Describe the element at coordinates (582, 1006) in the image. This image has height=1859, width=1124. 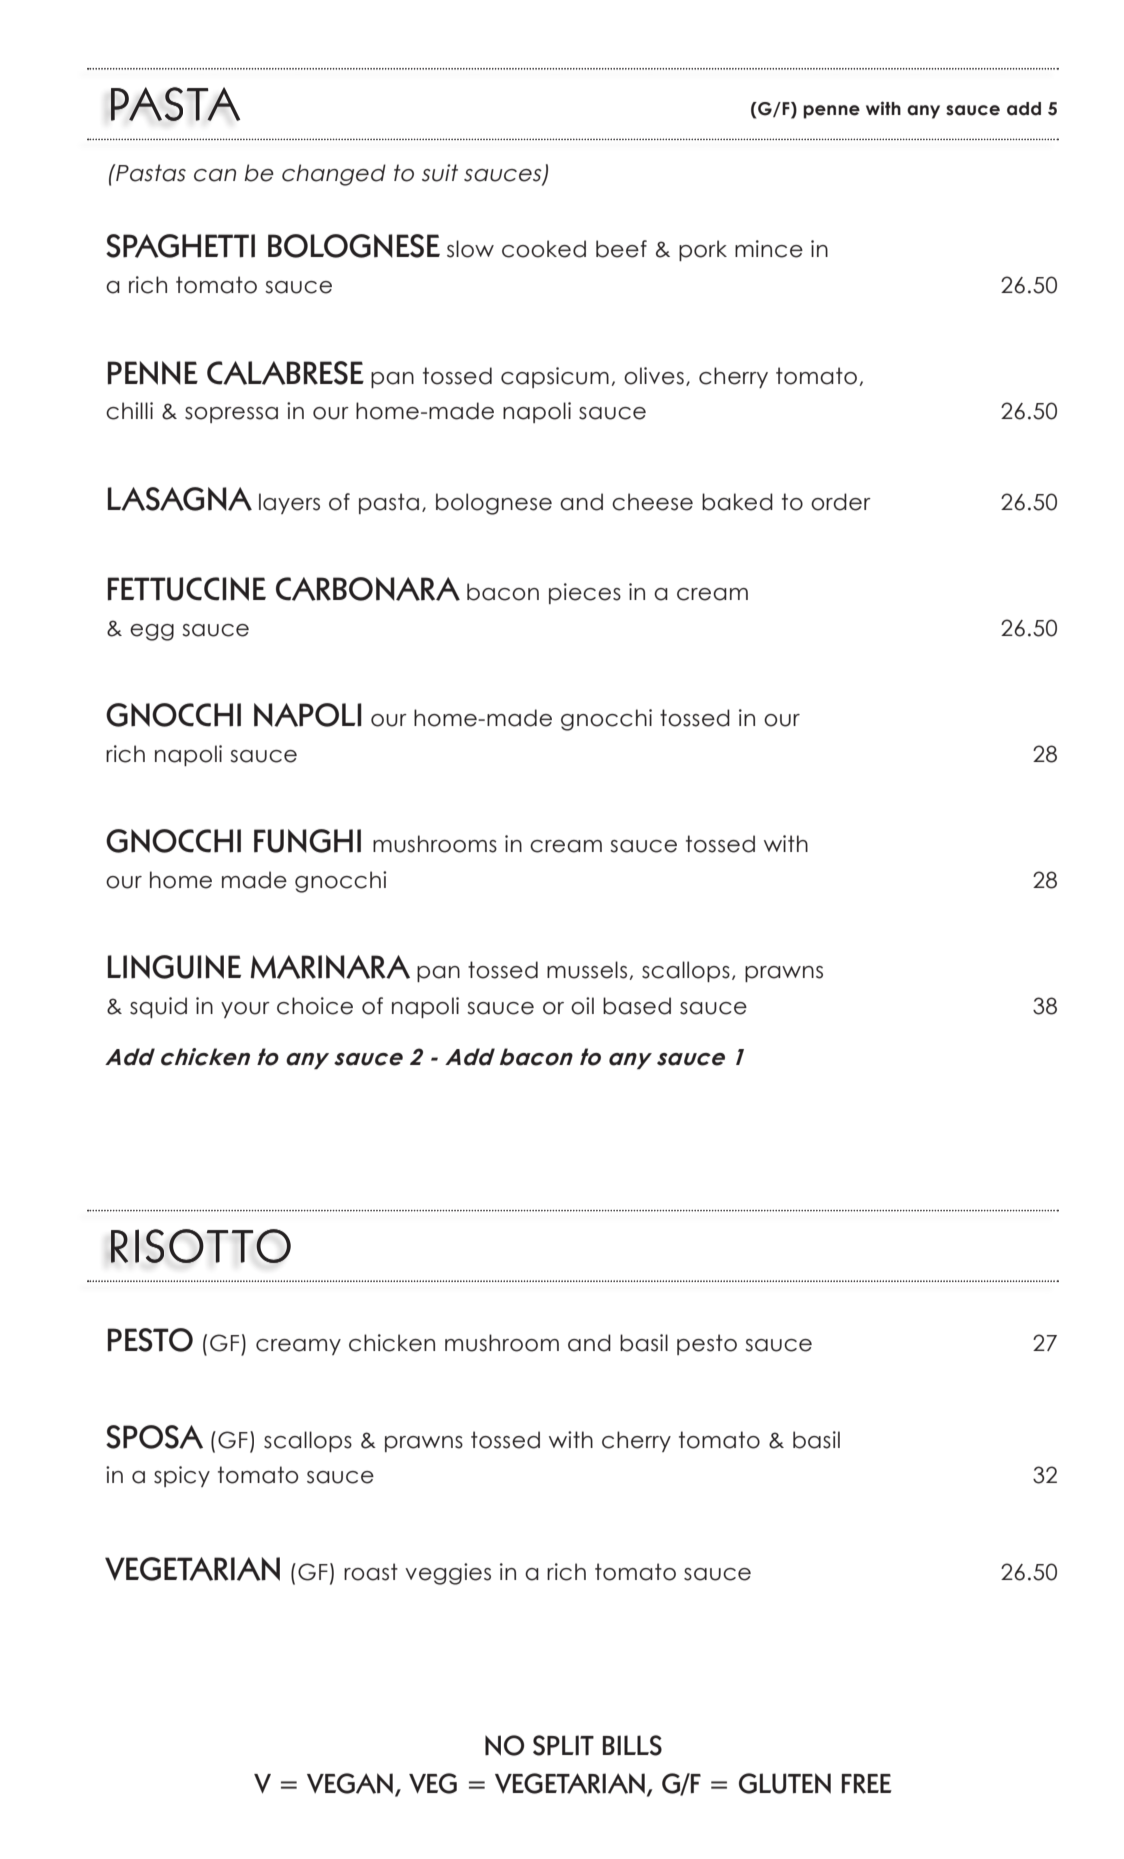
I see `oil` at that location.
